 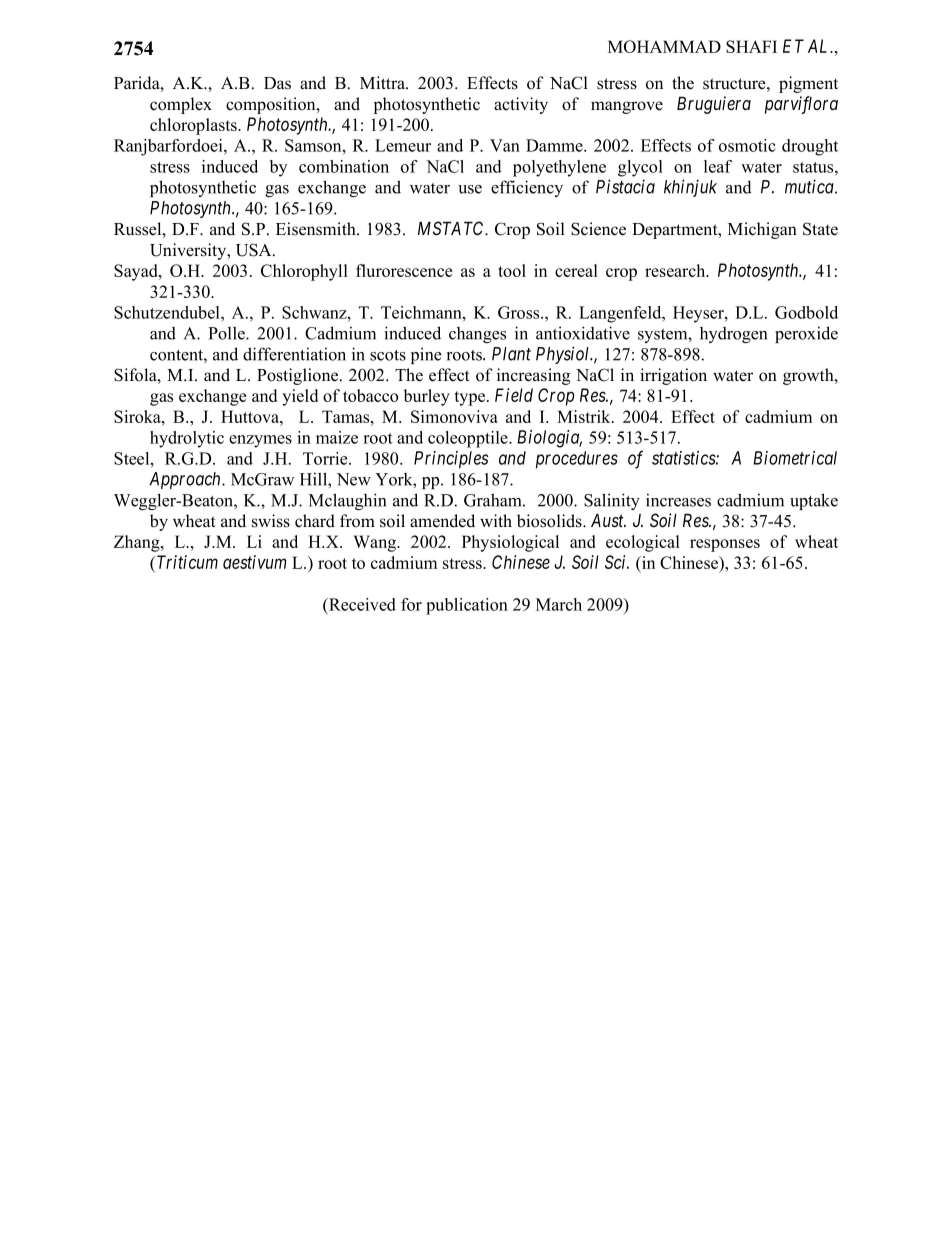 What do you see at coordinates (187, 562) in the screenshot?
I see `Triticum` at bounding box center [187, 562].
